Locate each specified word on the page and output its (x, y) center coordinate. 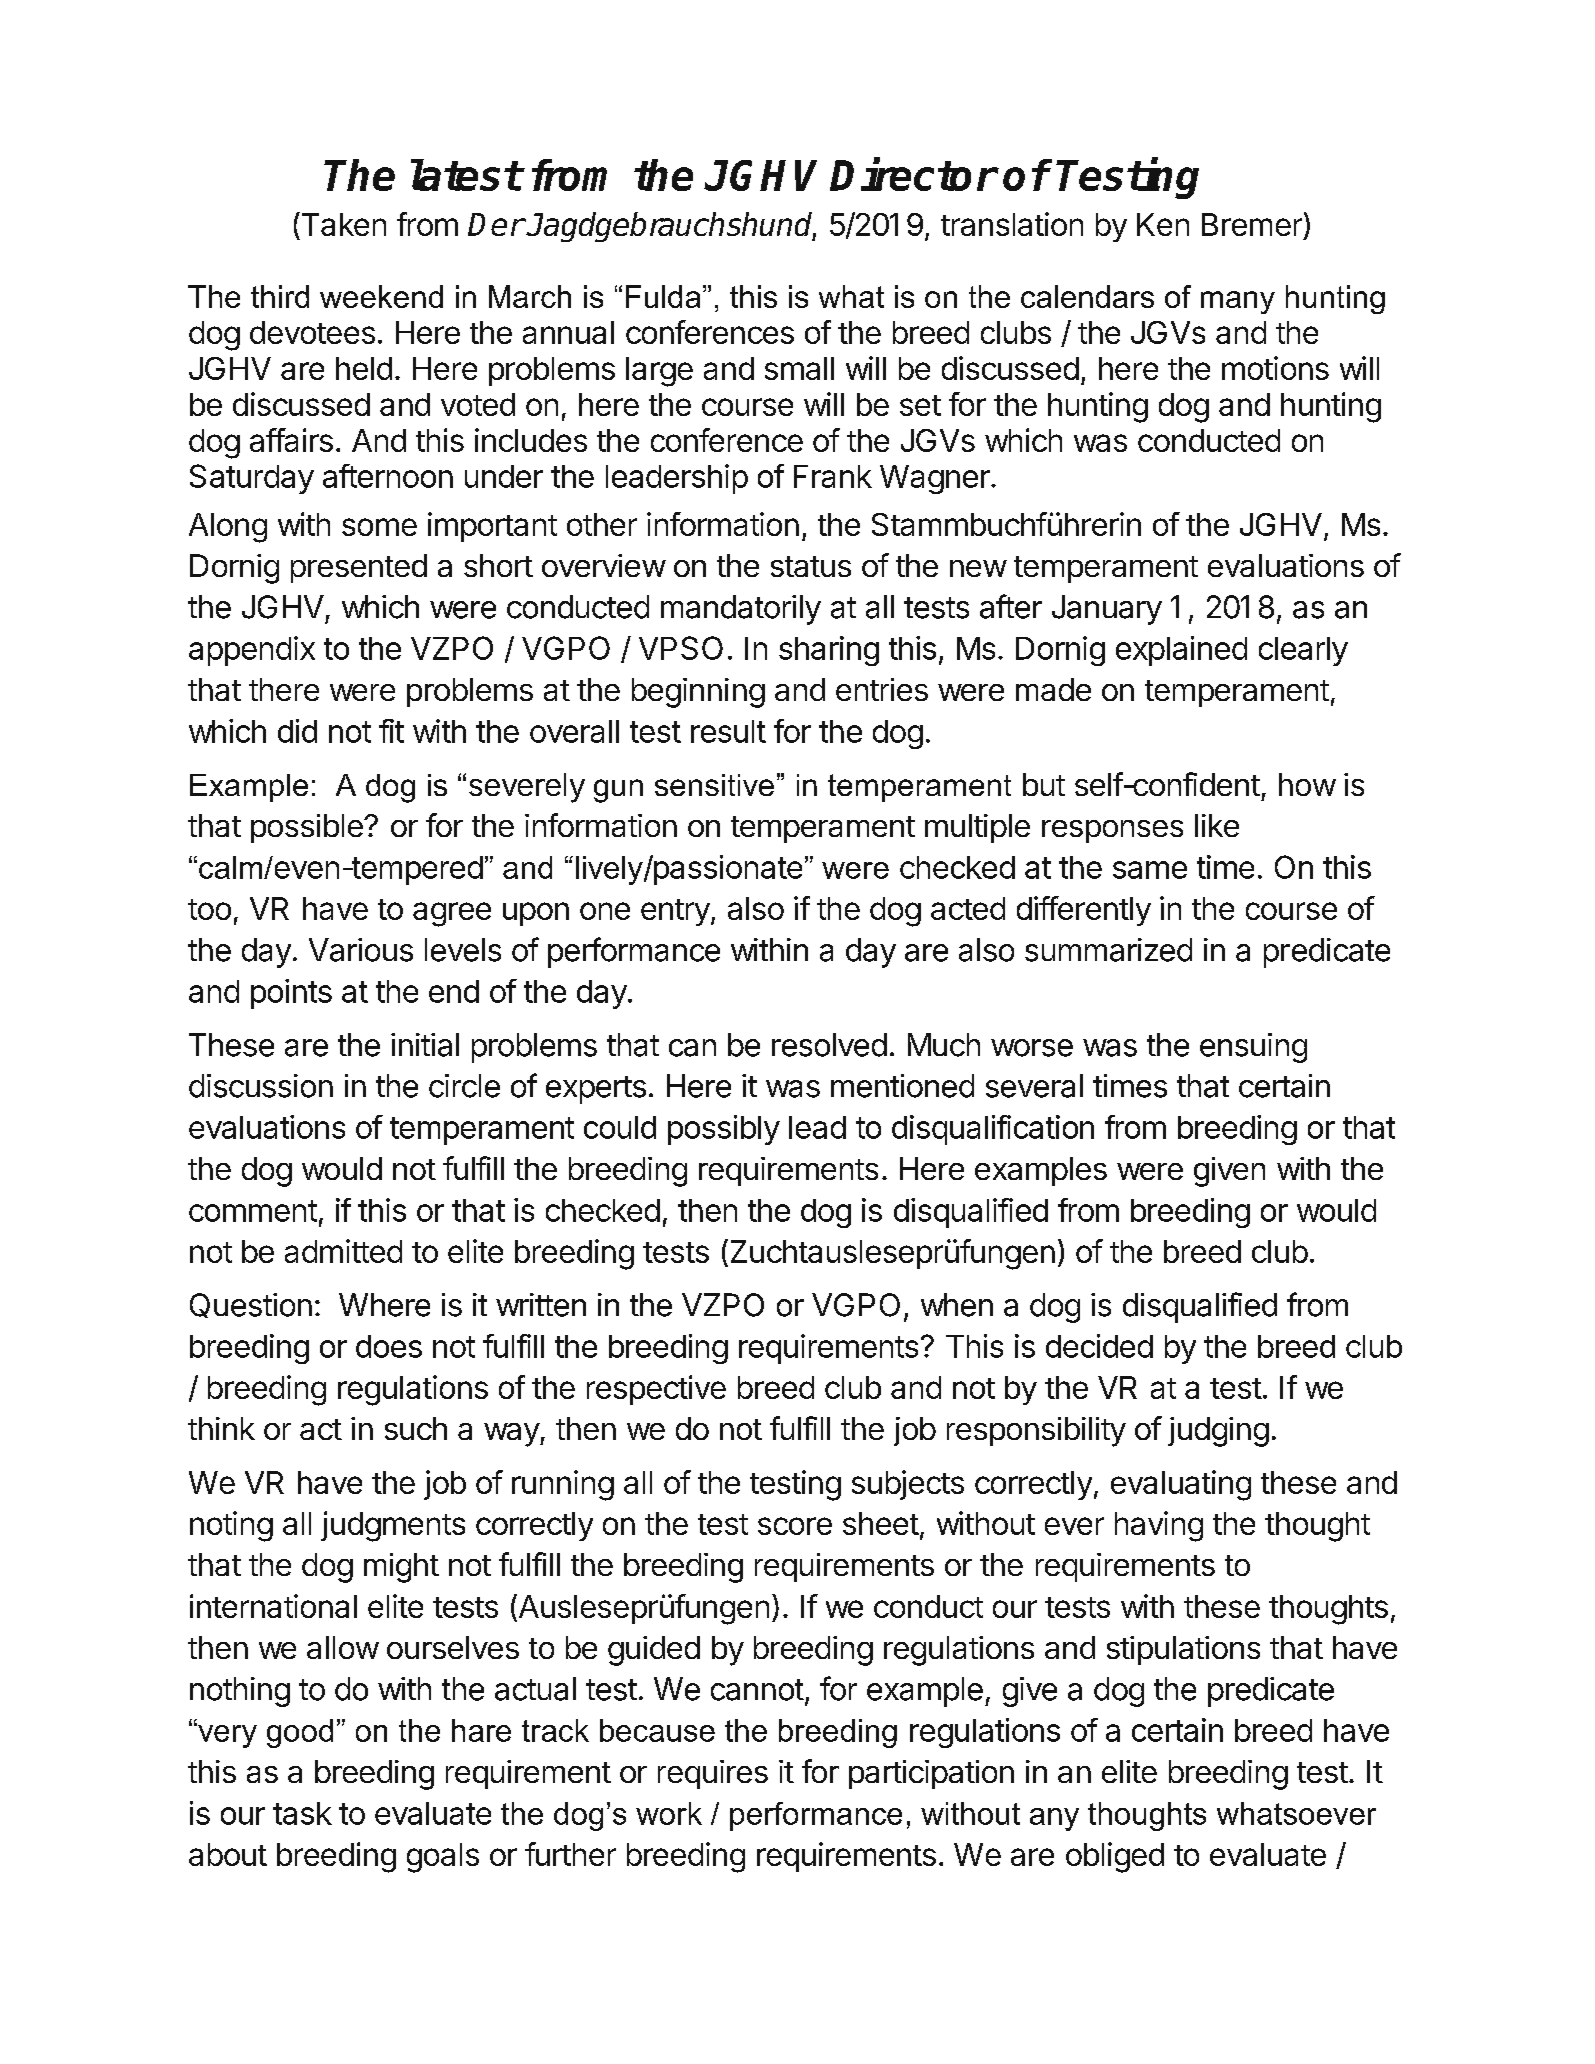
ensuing (1253, 1048)
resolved (829, 1045)
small (799, 368)
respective (656, 1390)
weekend (381, 296)
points (291, 994)
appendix (252, 651)
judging (1218, 1432)
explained (1181, 651)
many (1238, 302)
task (302, 1813)
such (416, 1428)
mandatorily (741, 610)
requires (713, 1774)
